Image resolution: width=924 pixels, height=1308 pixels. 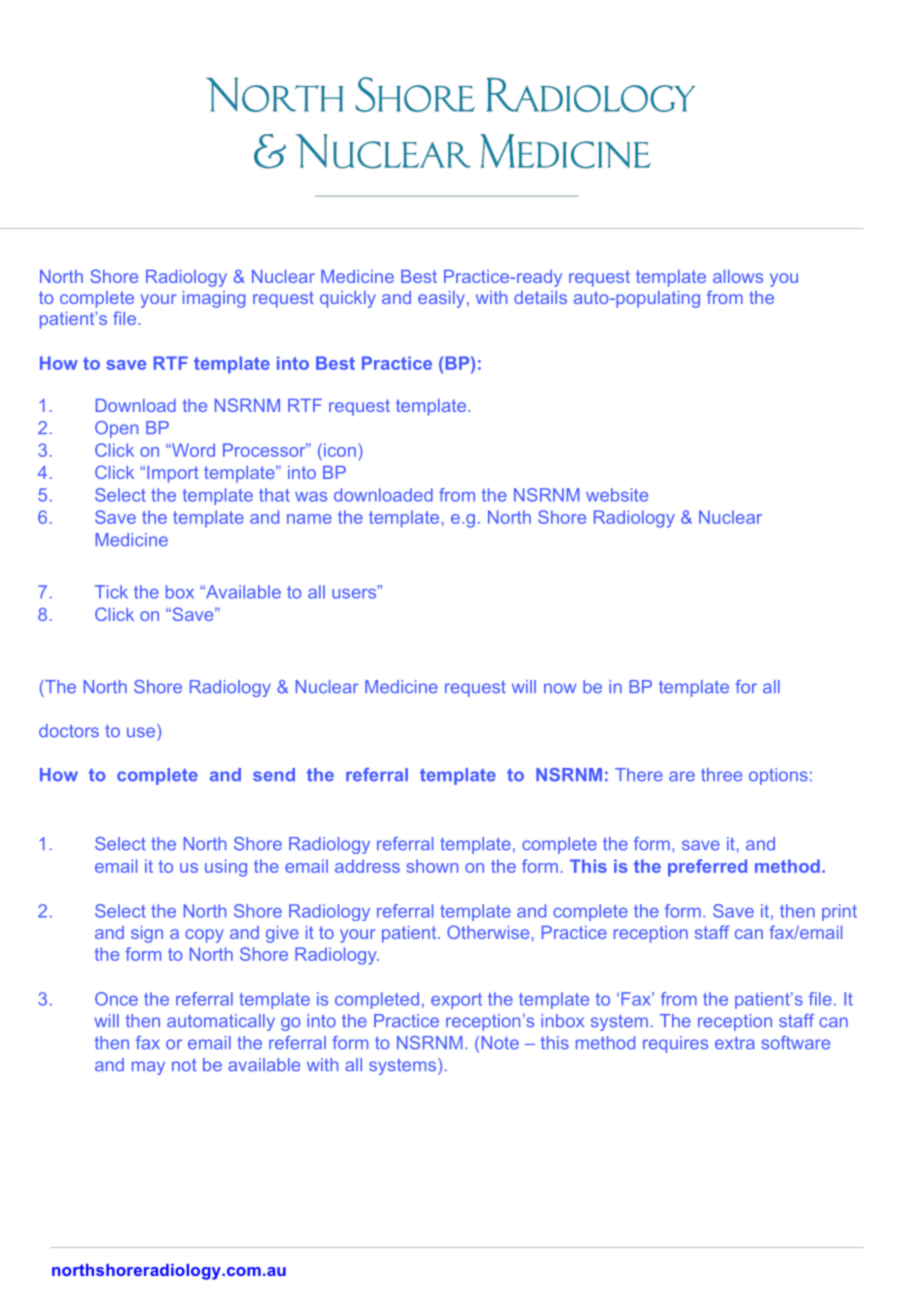 What do you see at coordinates (69, 731) in the document?
I see `doctors` at bounding box center [69, 731].
